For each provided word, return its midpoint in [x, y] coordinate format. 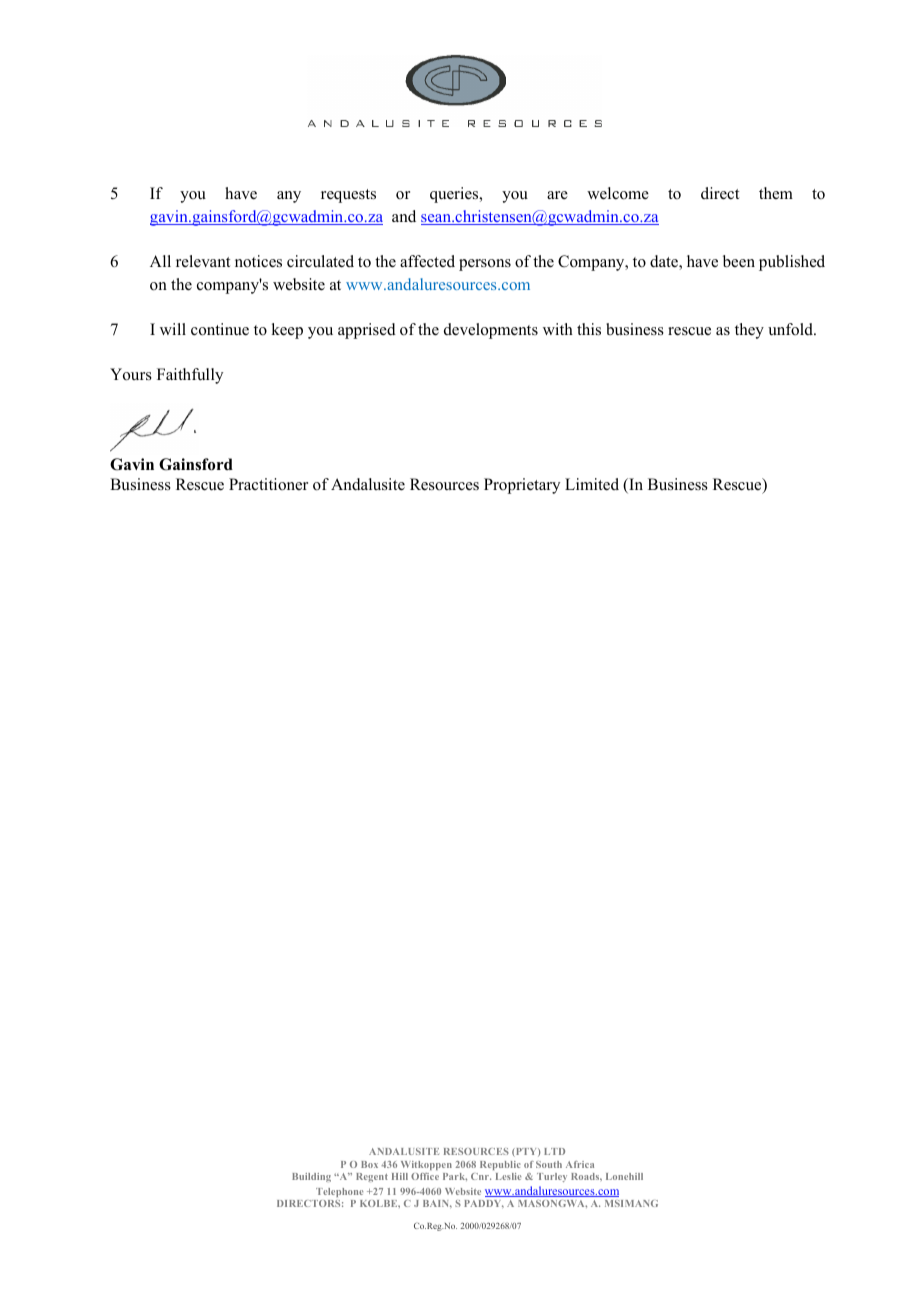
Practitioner [268, 484]
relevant [203, 261]
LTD [554, 1151]
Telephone [340, 1192]
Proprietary [522, 486]
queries [455, 195]
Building [311, 1177]
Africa [580, 1164]
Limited [592, 484]
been [739, 261]
